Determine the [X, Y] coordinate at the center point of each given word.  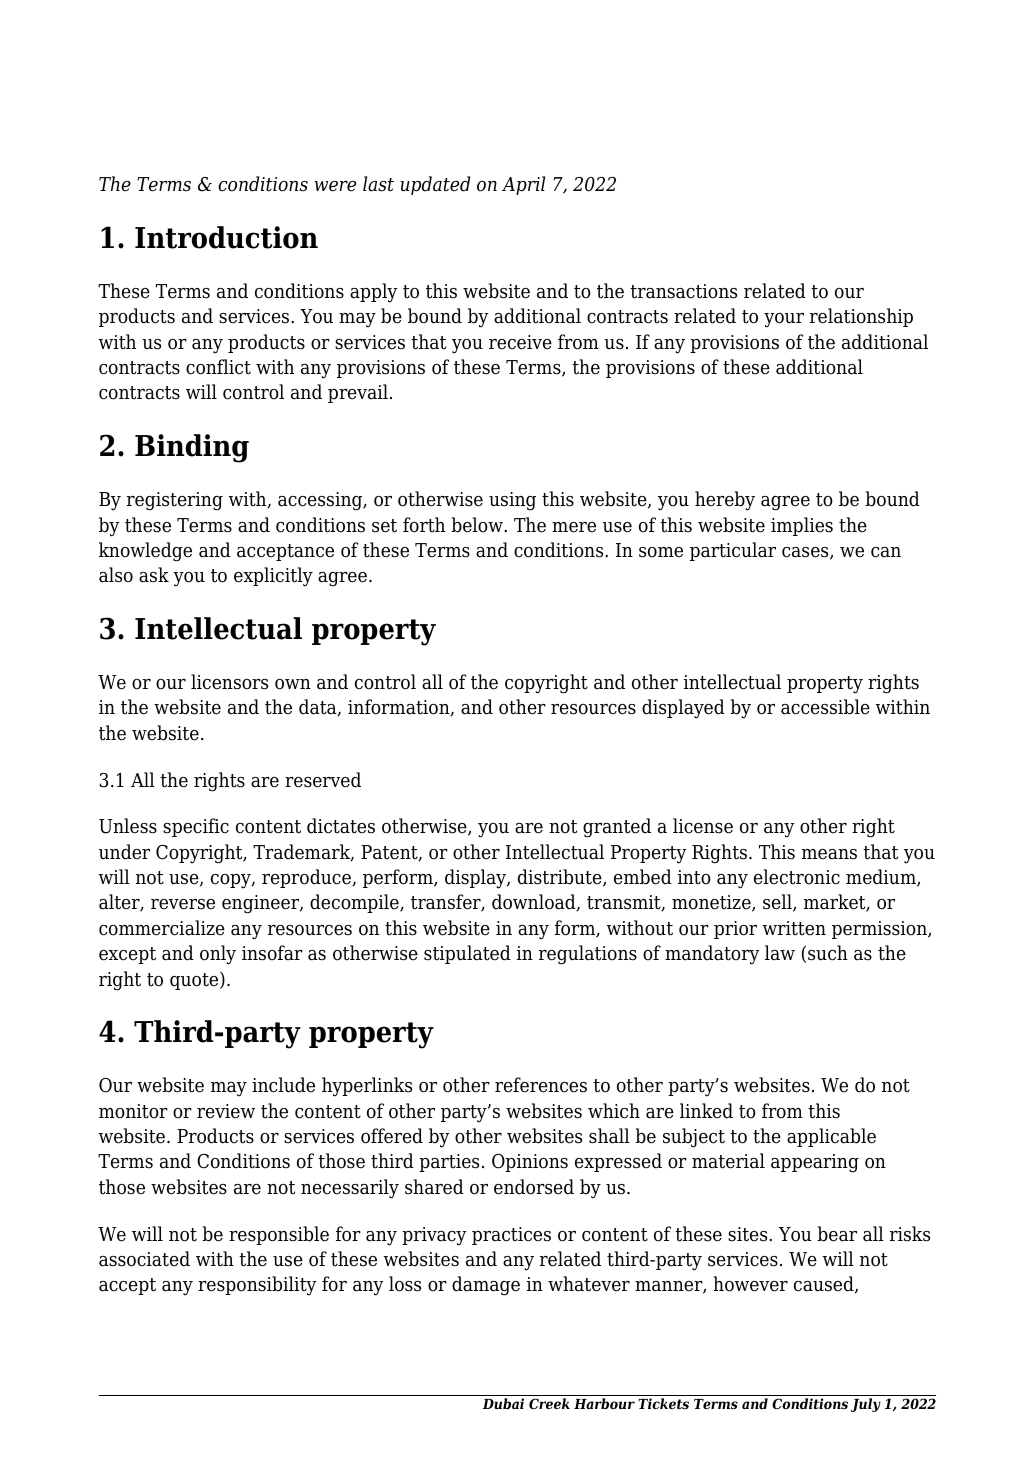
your [784, 320]
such [828, 953]
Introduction [226, 237]
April [523, 185]
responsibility [257, 1286]
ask [154, 575]
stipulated [467, 954]
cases [806, 553]
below [478, 525]
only [218, 955]
